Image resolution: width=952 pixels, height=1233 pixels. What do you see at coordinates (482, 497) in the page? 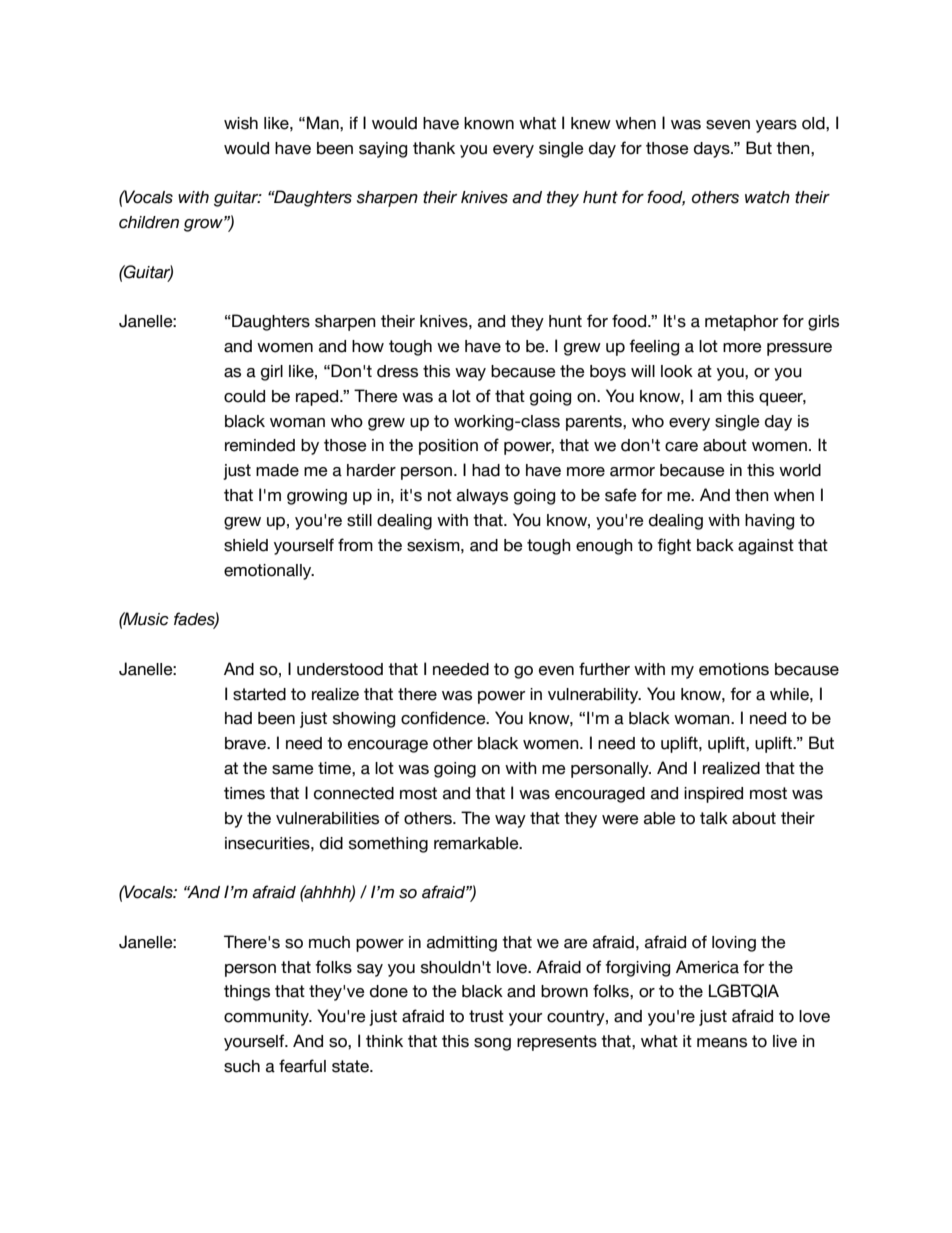
I see `always` at bounding box center [482, 497].
